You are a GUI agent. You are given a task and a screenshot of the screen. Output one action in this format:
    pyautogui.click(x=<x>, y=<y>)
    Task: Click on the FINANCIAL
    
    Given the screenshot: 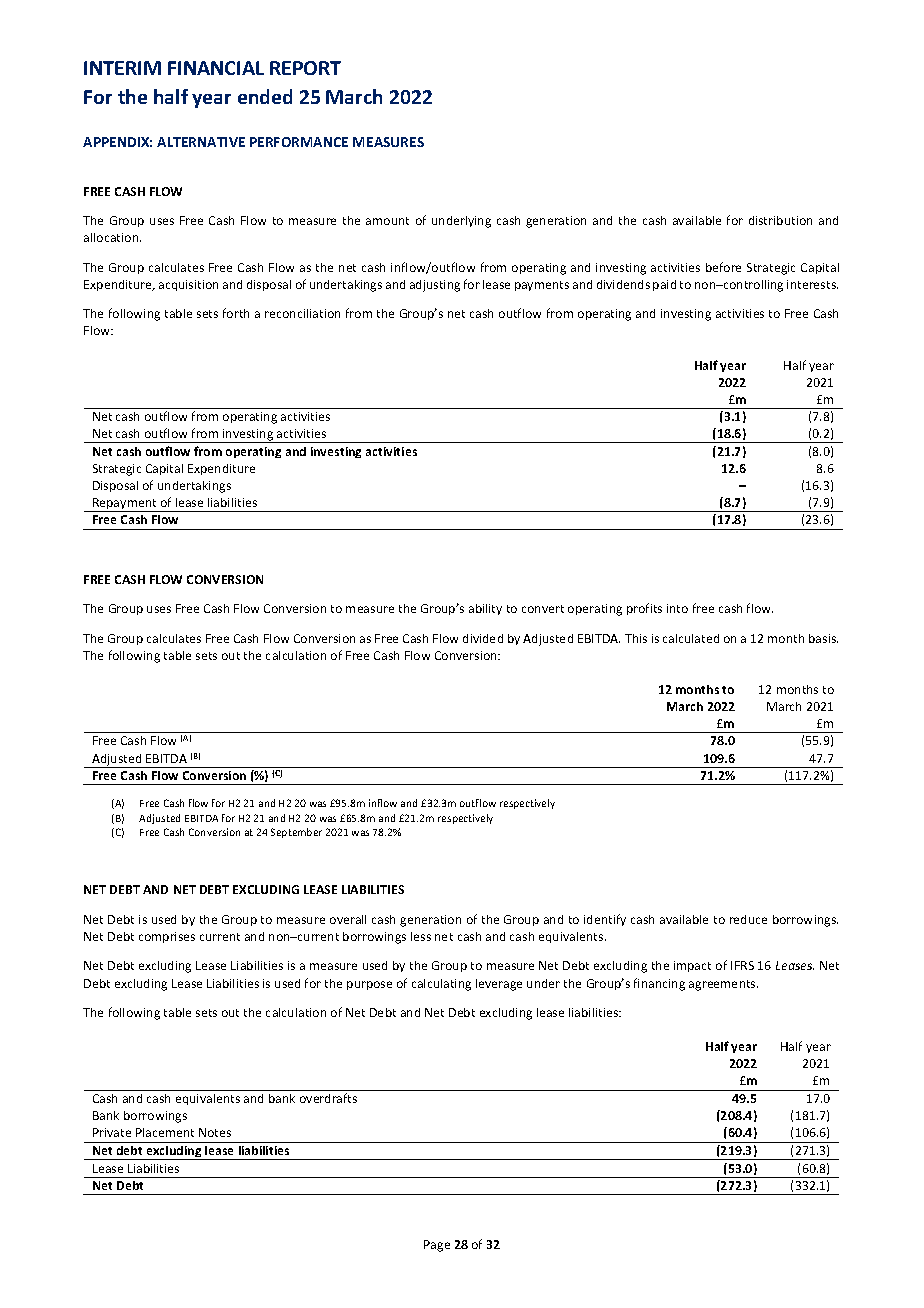 What is the action you would take?
    pyautogui.click(x=216, y=68)
